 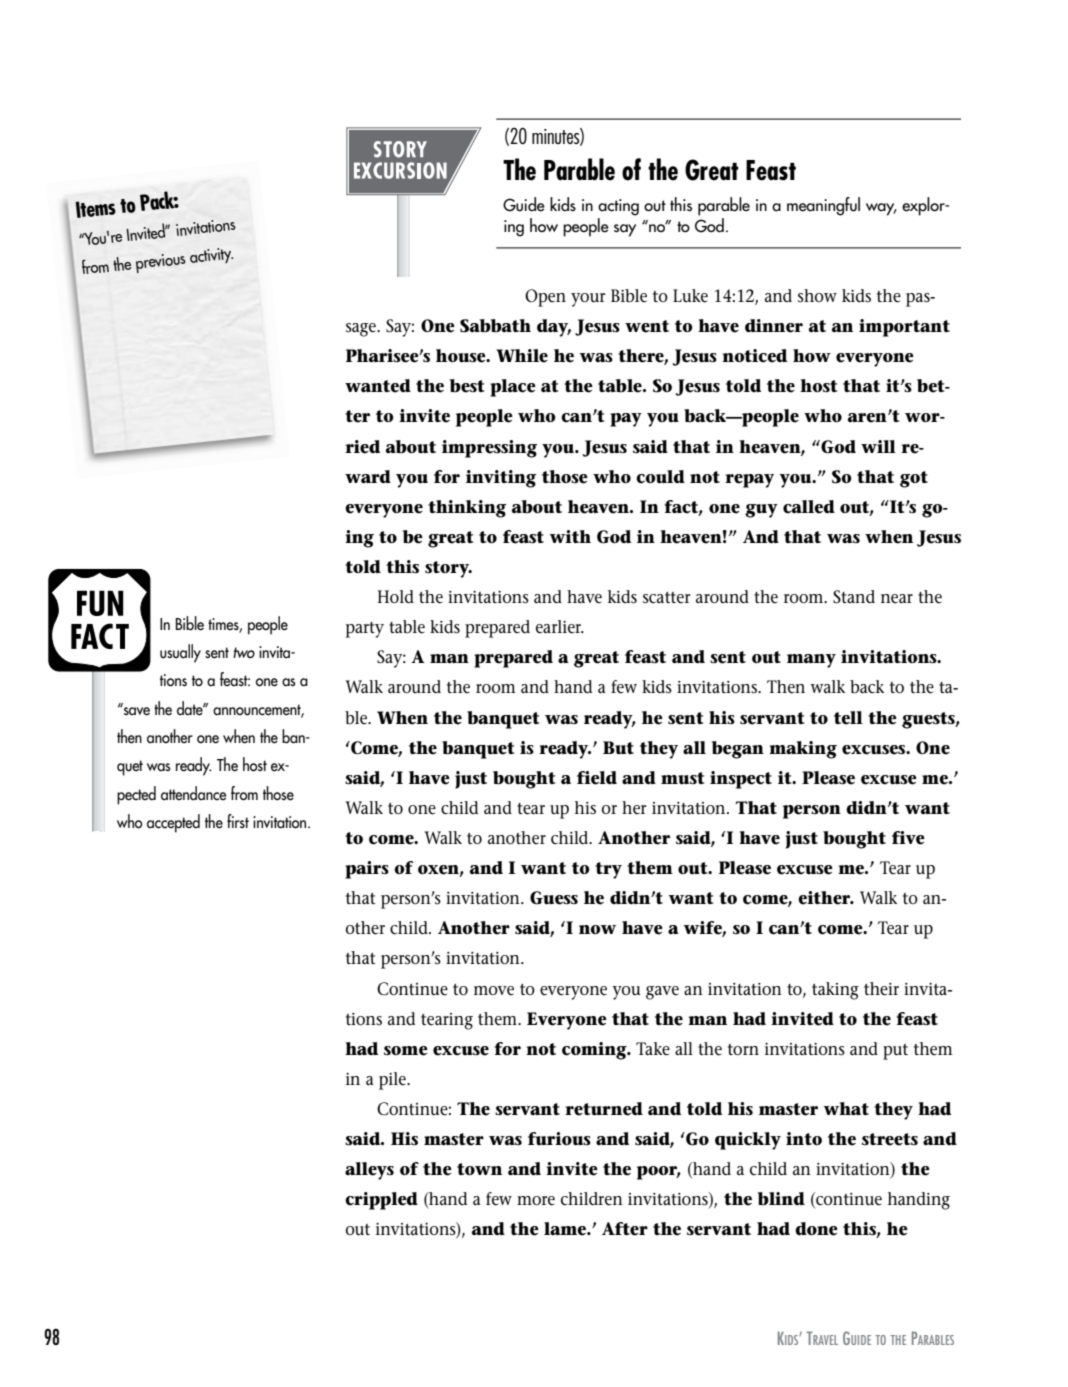 What do you see at coordinates (823, 206) in the screenshot?
I see `meaningful` at bounding box center [823, 206].
